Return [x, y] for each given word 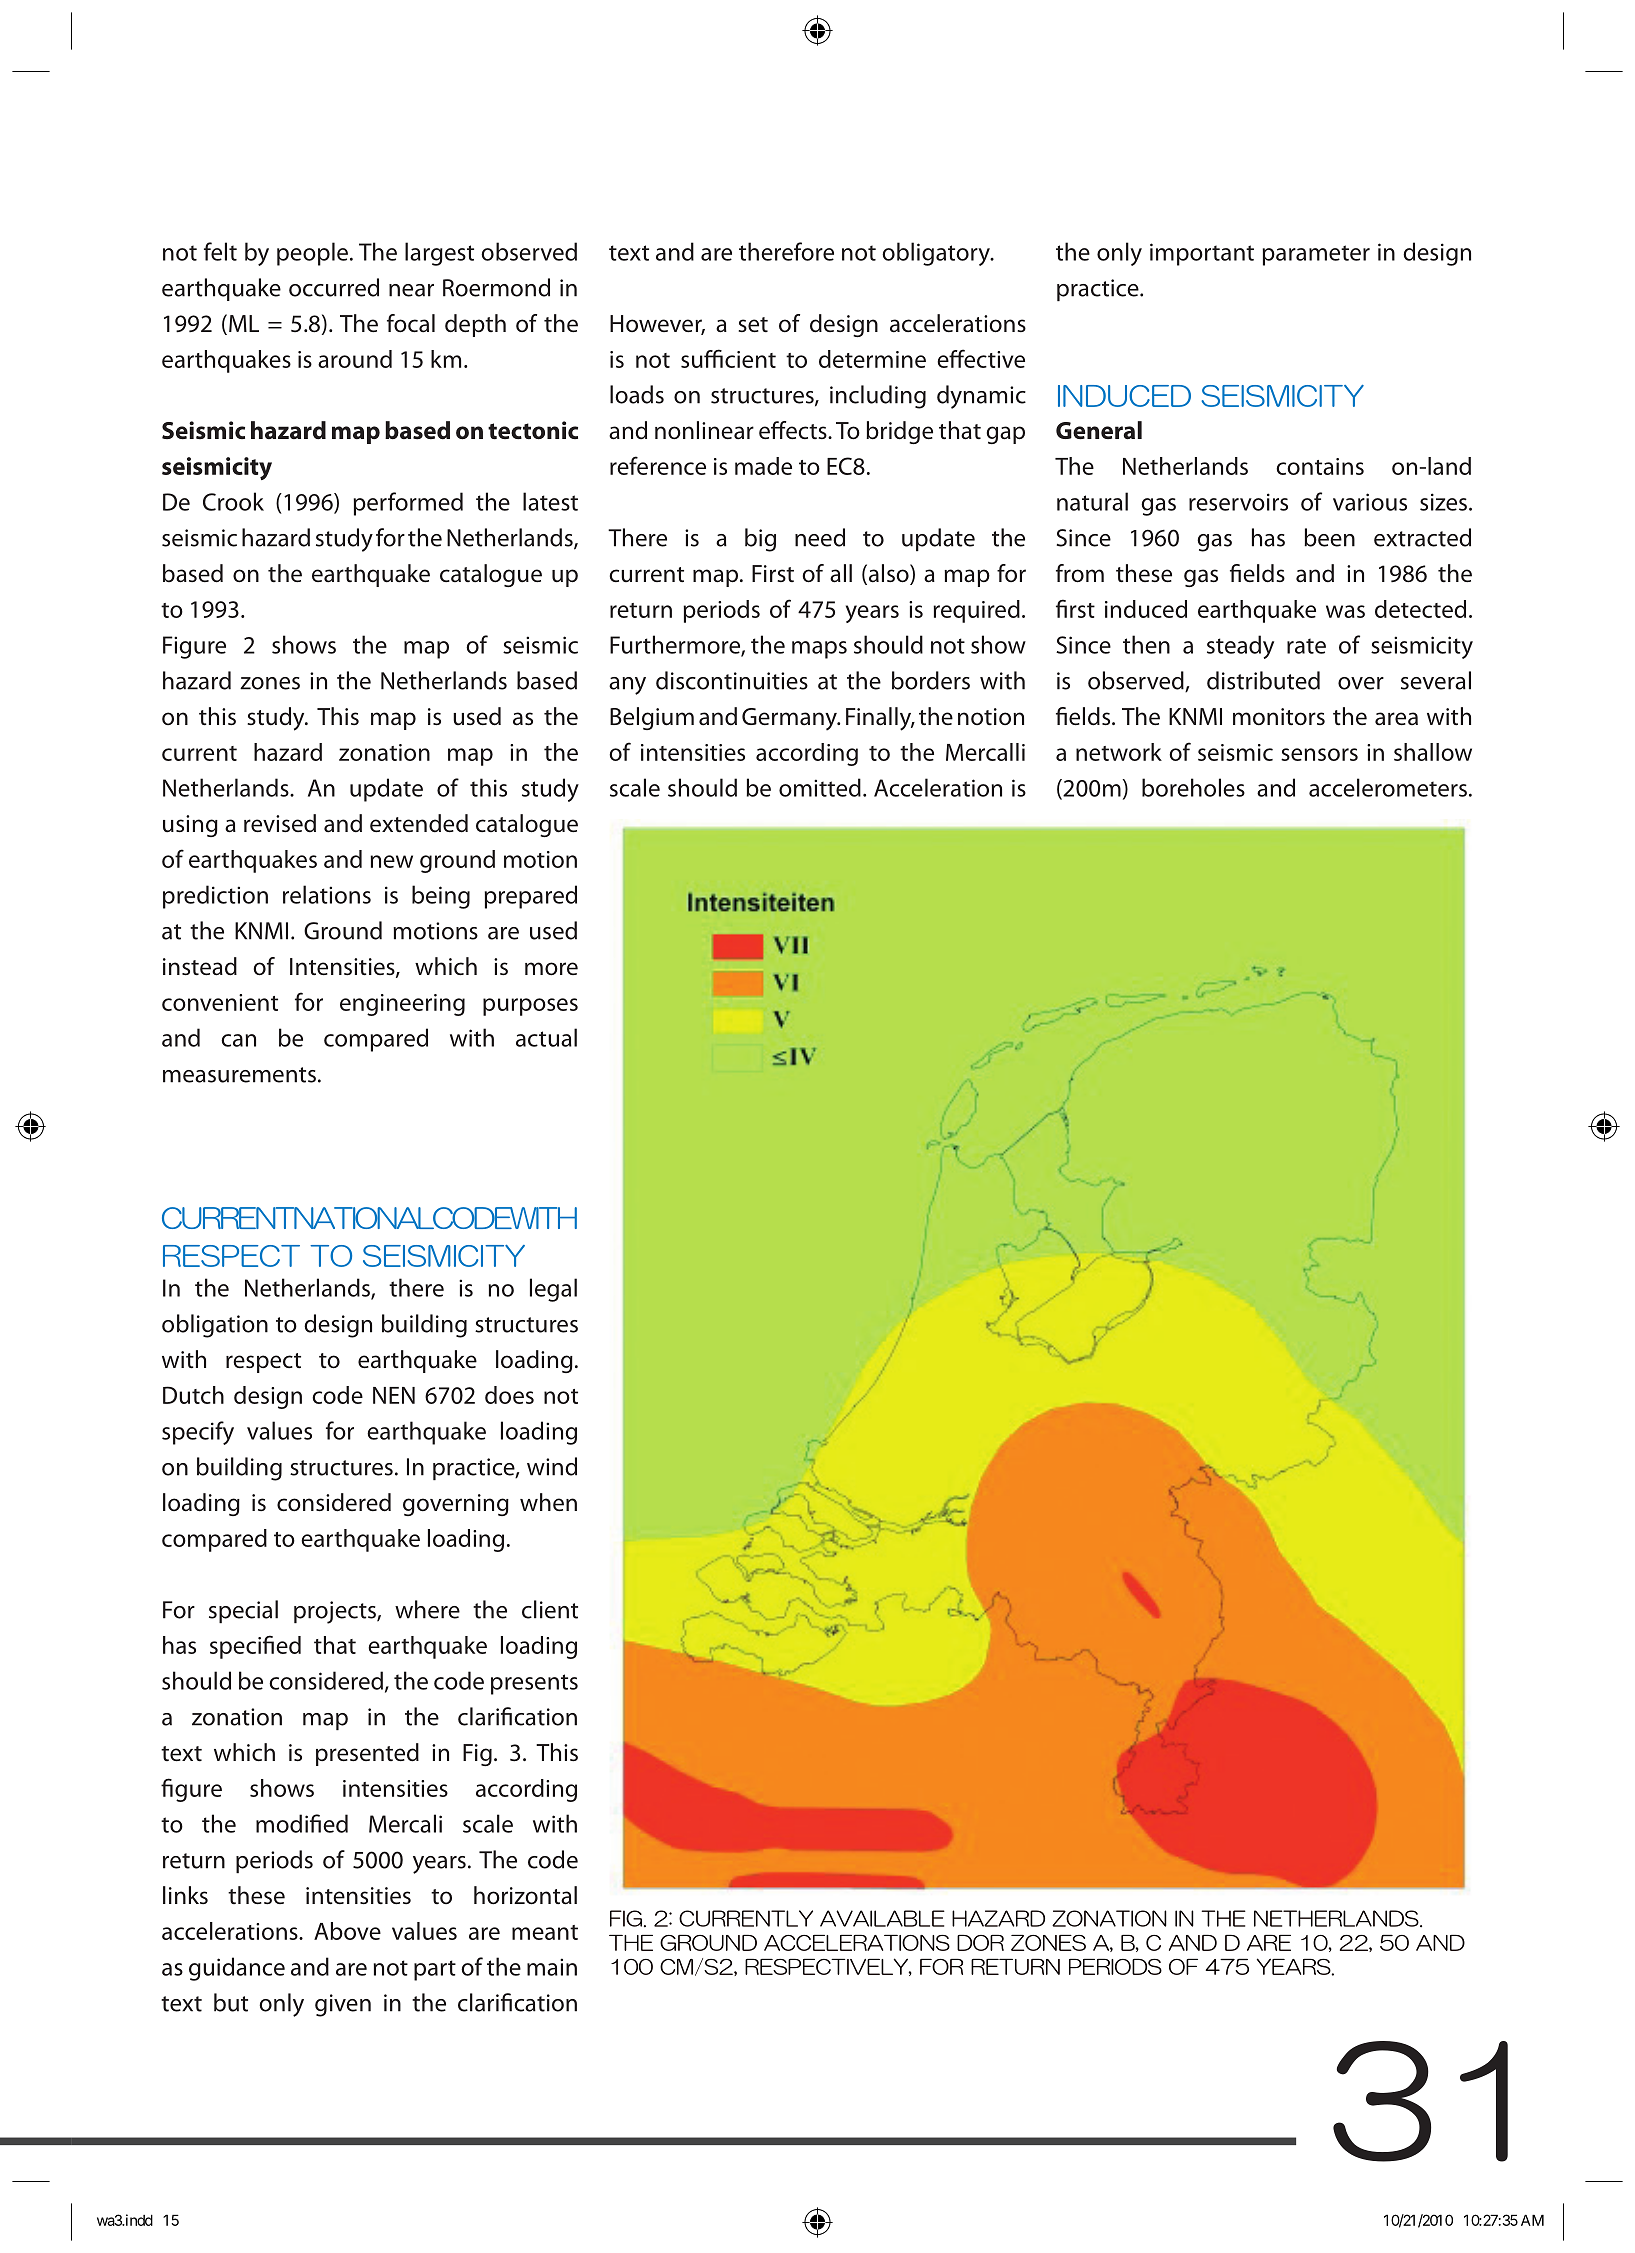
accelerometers [1388, 787]
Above [347, 1931]
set [753, 324]
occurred [334, 287]
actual [546, 1037]
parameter [1316, 255]
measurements [239, 1075]
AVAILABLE [882, 1918]
